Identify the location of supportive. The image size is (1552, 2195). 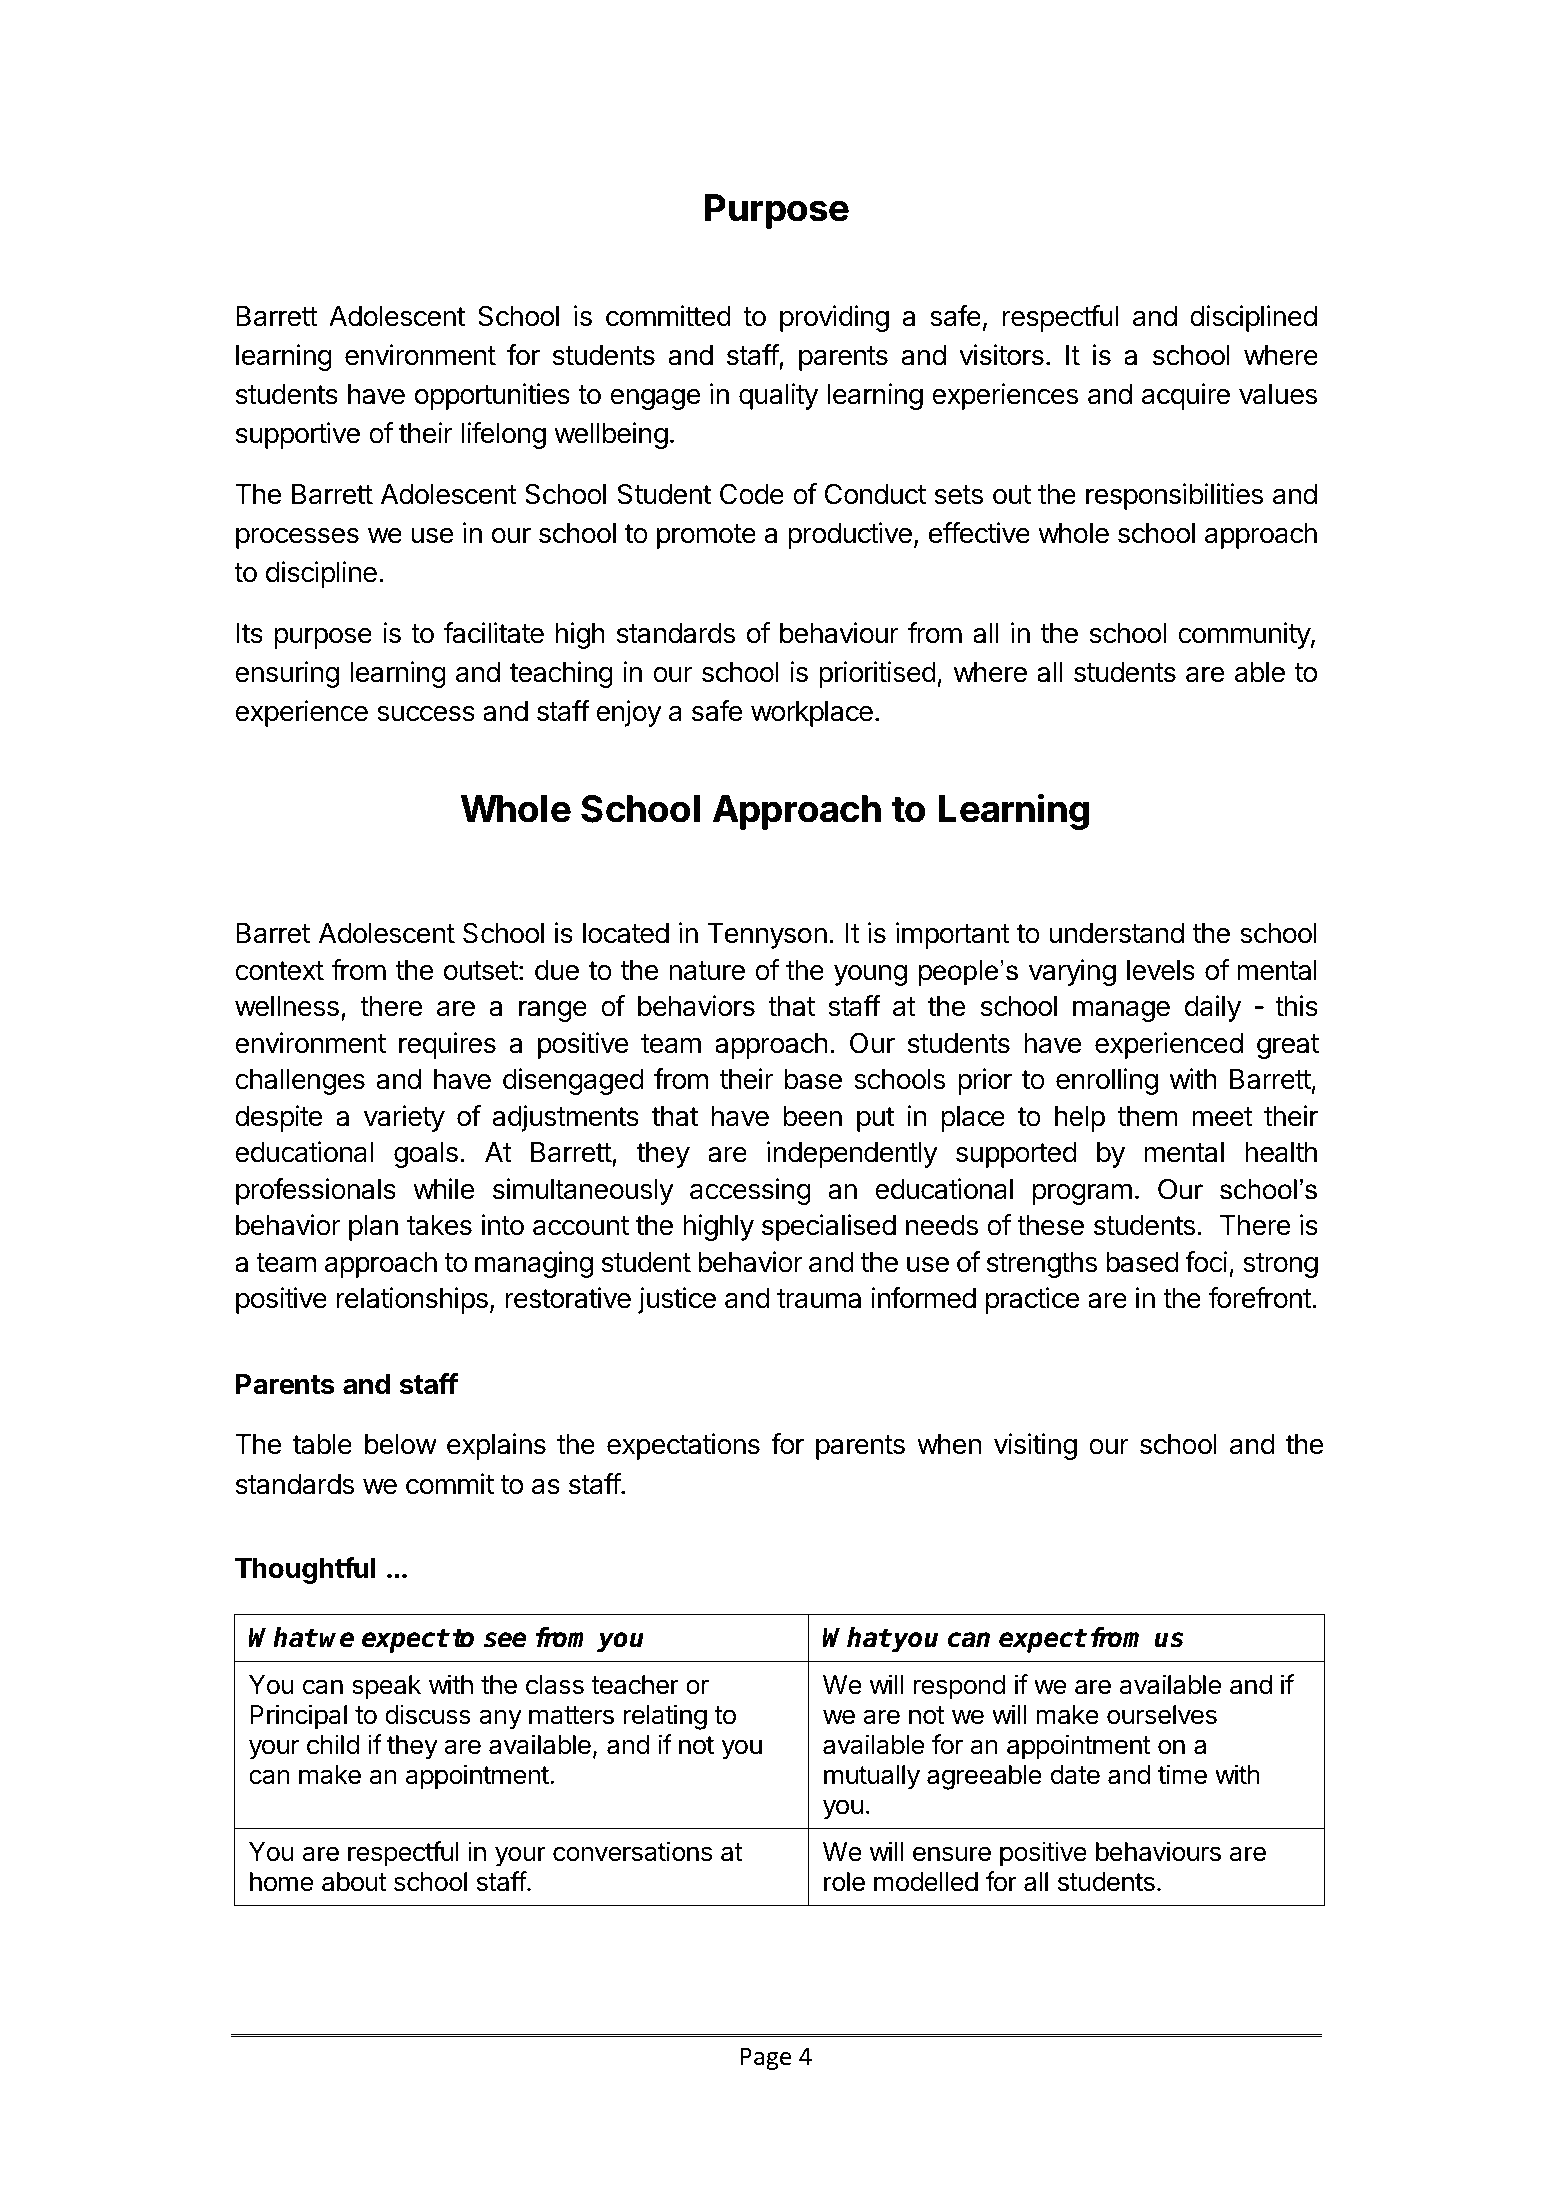
(298, 435).
